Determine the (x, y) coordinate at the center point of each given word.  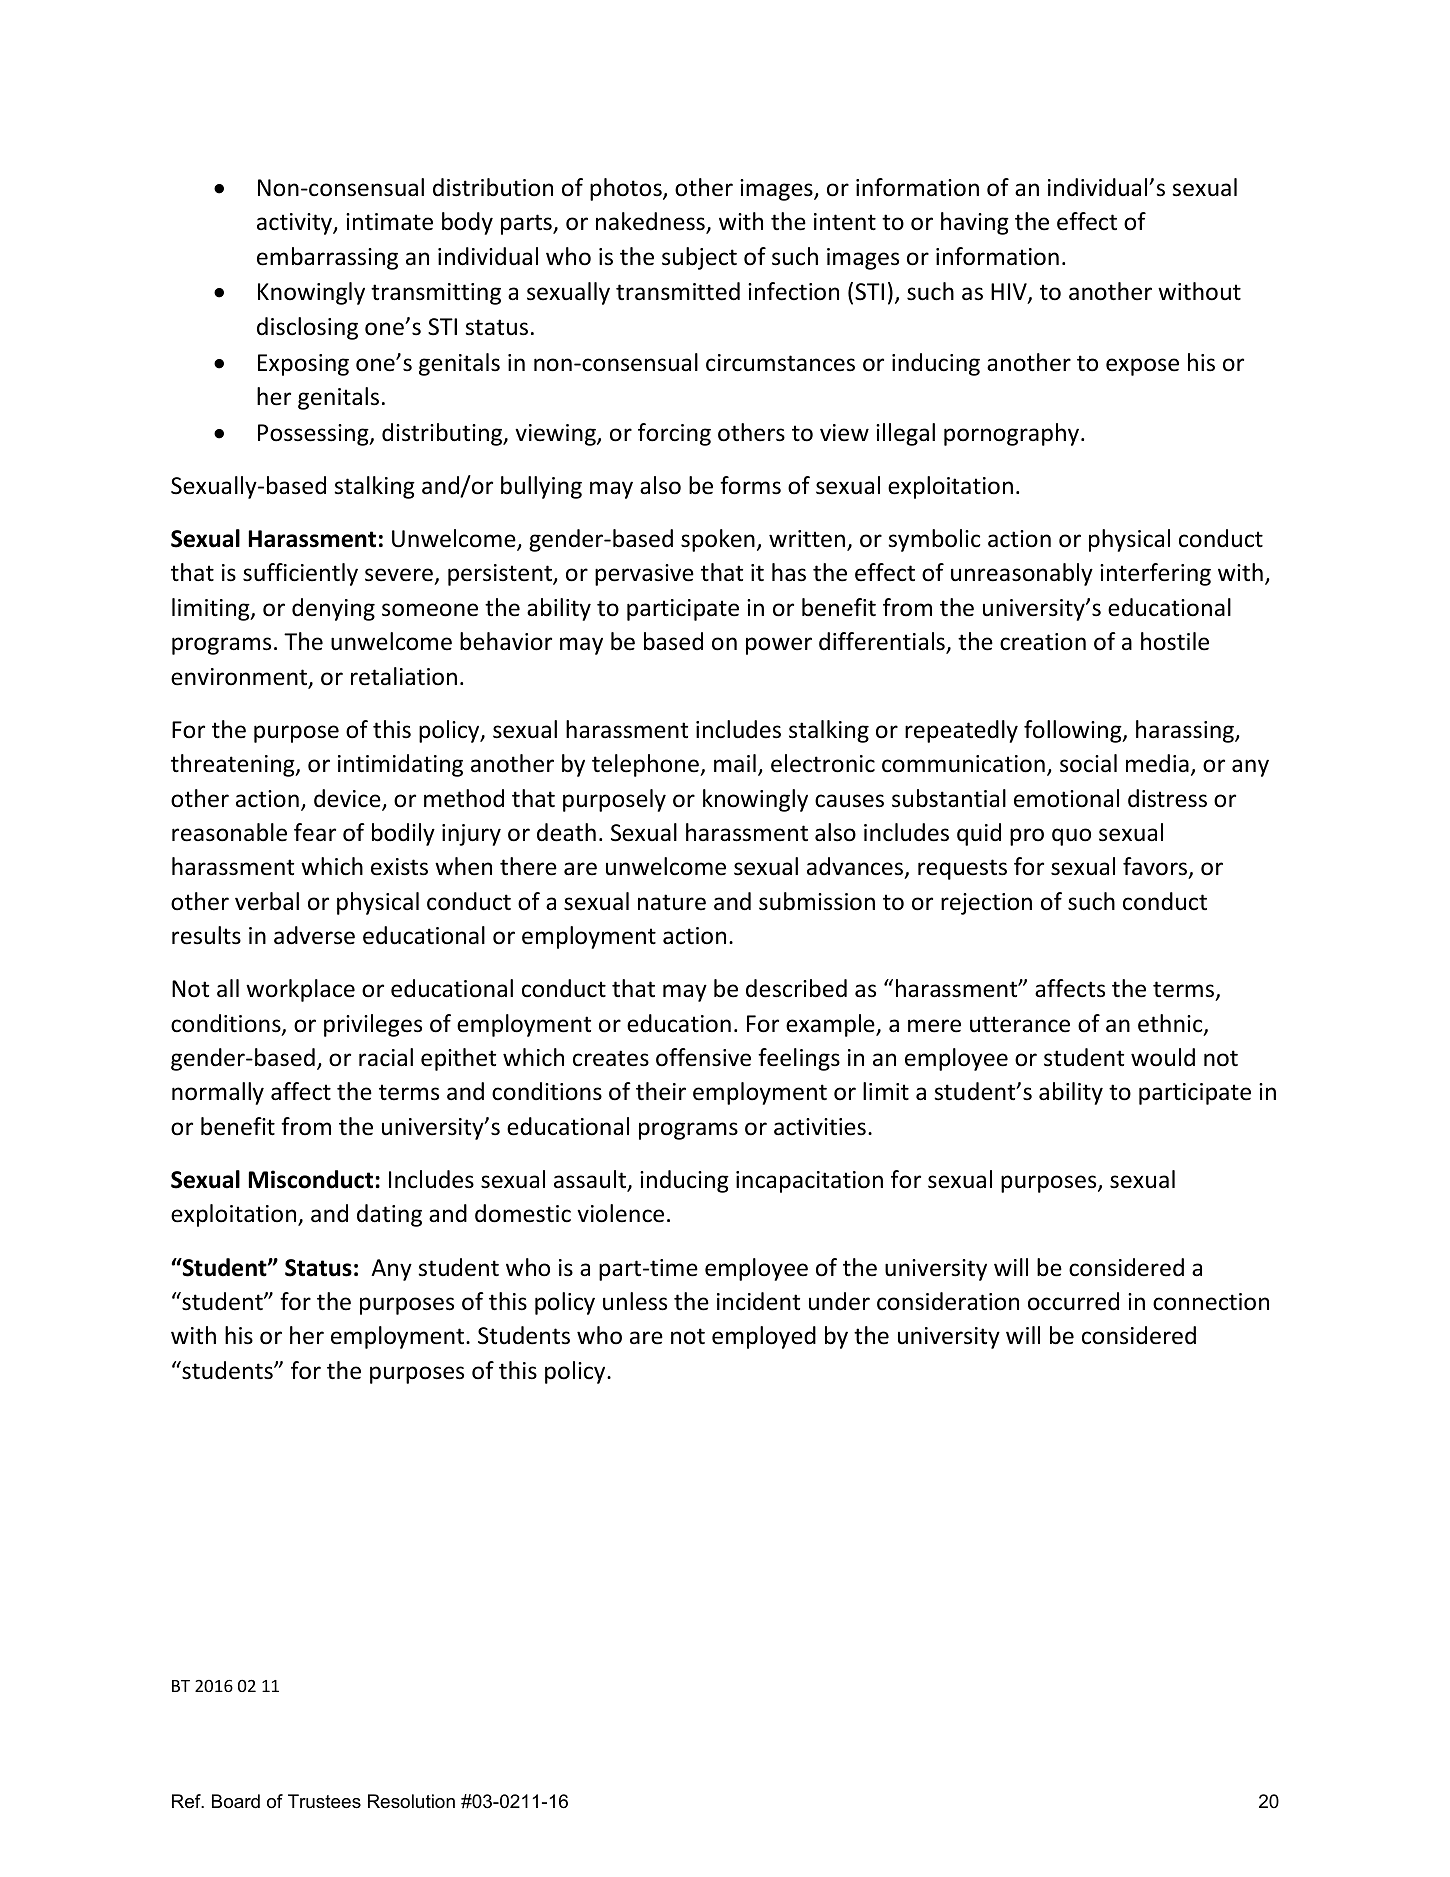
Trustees (324, 1801)
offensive (703, 1057)
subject (699, 258)
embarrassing (327, 258)
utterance (1020, 1024)
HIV (1010, 293)
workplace (300, 990)
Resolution (411, 1801)
